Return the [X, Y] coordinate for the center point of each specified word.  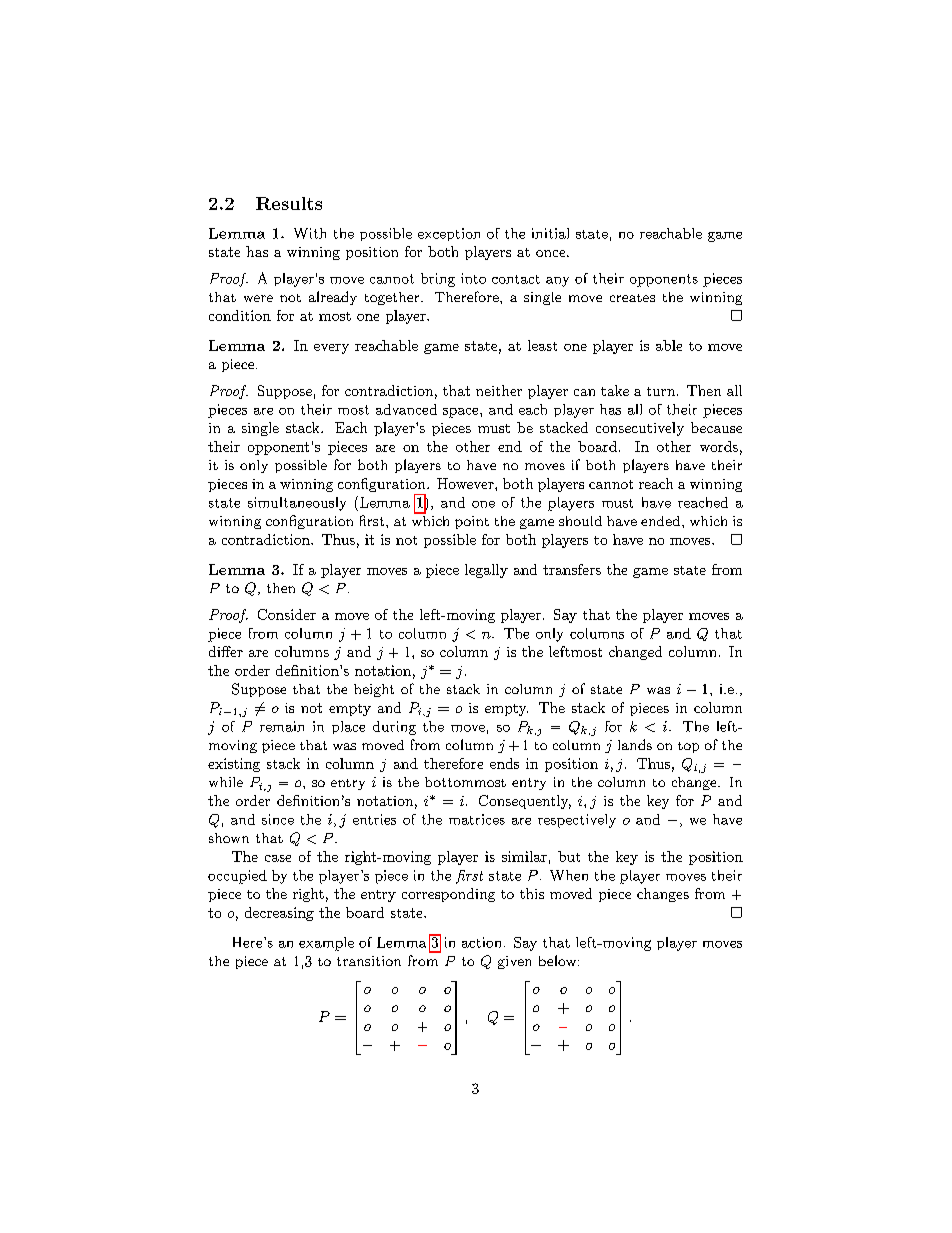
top [688, 747]
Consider [287, 614]
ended [660, 521]
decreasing [279, 914]
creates [632, 298]
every [331, 349]
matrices [477, 819]
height [374, 690]
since [278, 819]
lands [635, 744]
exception [449, 234]
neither [499, 390]
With [310, 233]
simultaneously [297, 504]
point [472, 522]
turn [661, 391]
